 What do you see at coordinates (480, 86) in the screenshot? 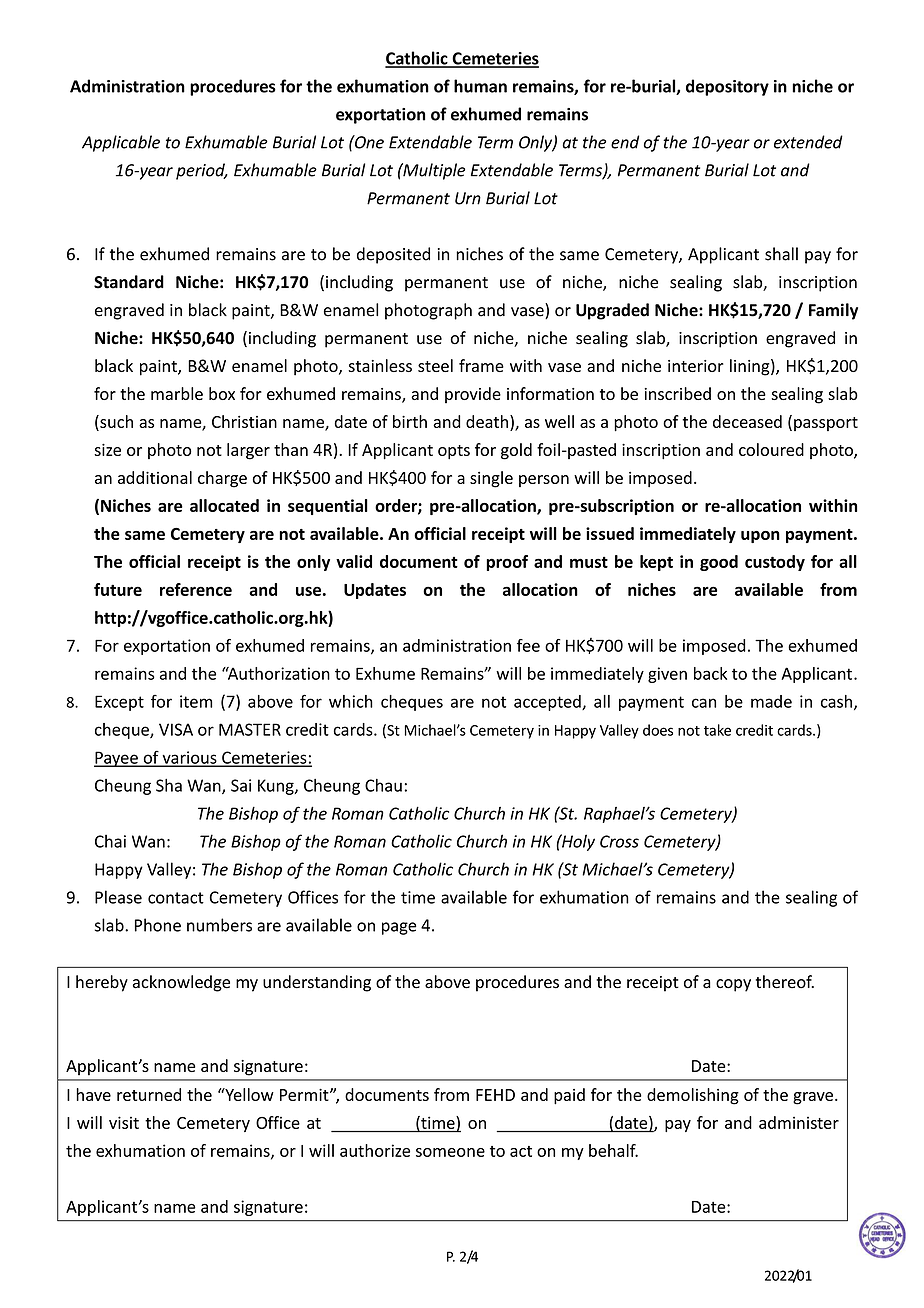
I see `human` at bounding box center [480, 86].
